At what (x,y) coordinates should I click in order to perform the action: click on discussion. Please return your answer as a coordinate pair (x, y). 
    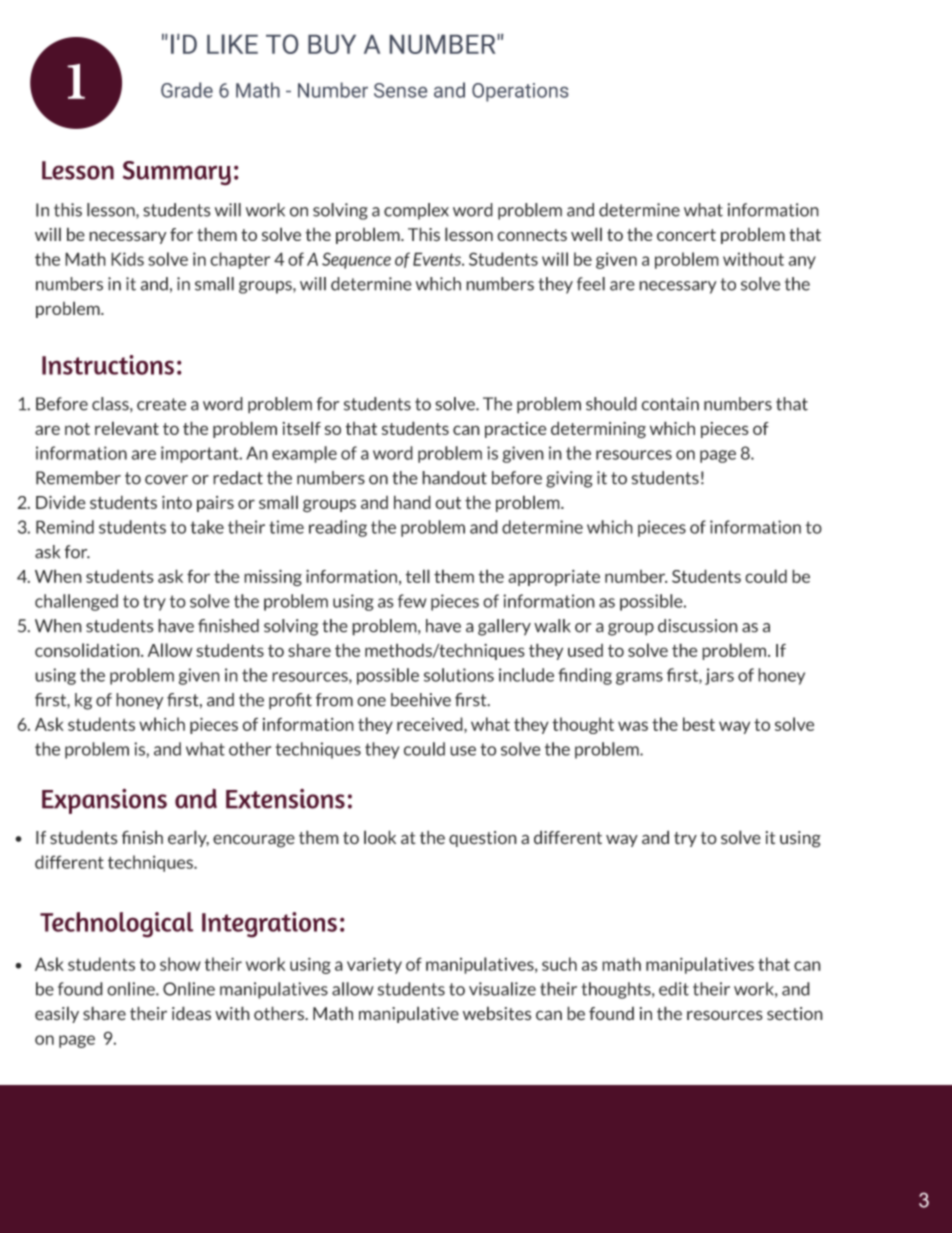
    Looking at the image, I should click on (698, 626).
